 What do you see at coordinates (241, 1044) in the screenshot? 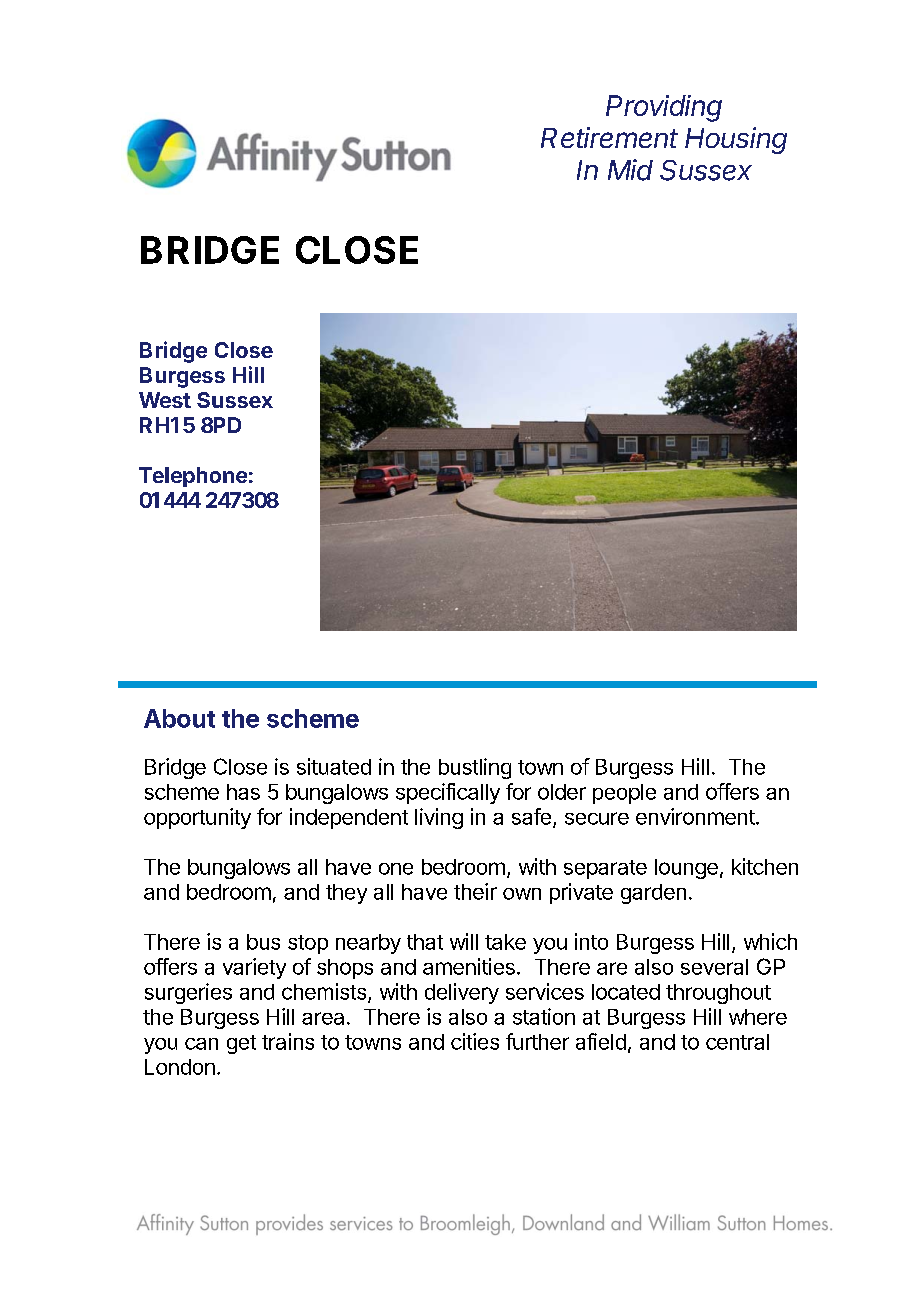
I see `get` at bounding box center [241, 1044].
